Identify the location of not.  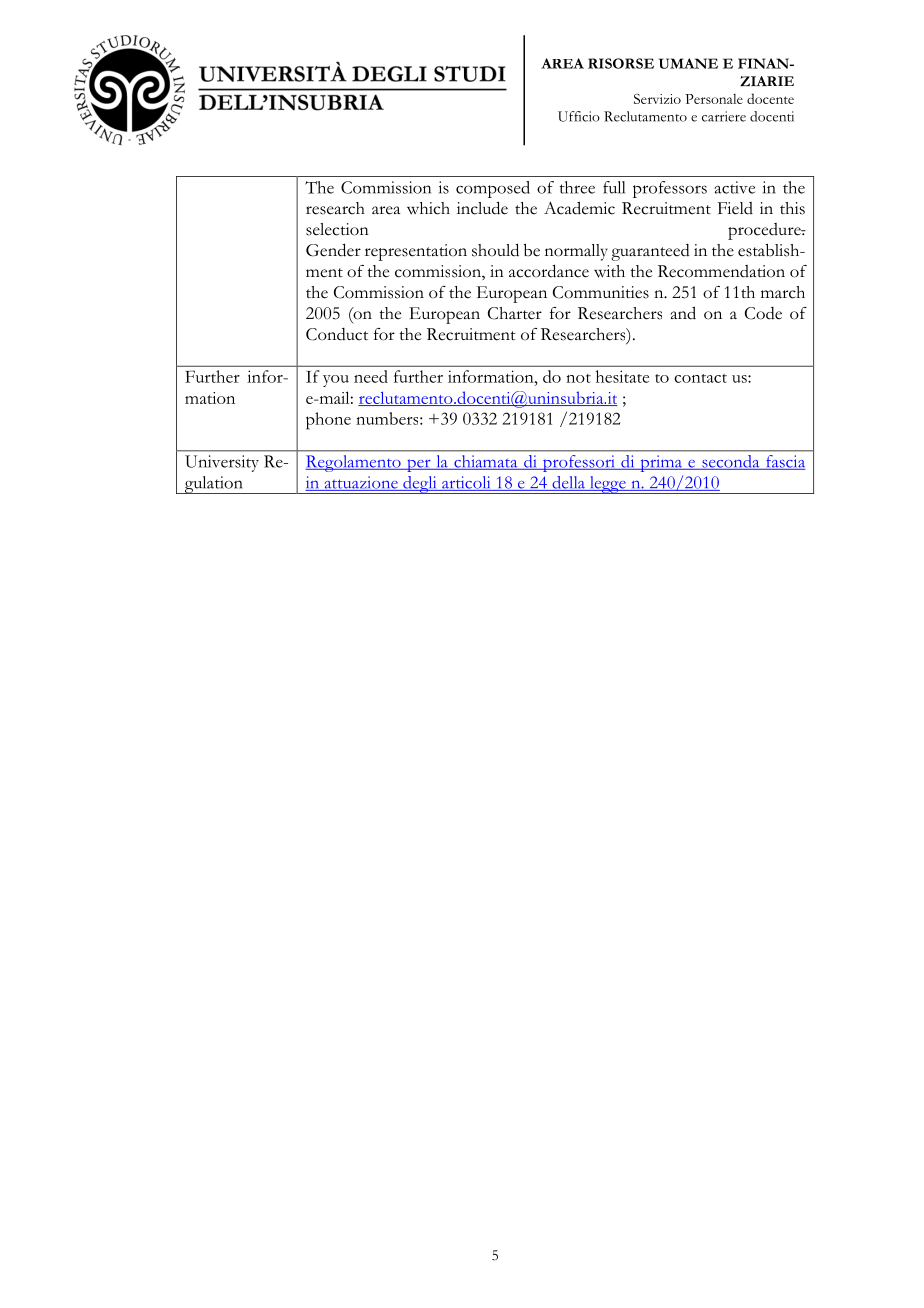
(578, 378).
